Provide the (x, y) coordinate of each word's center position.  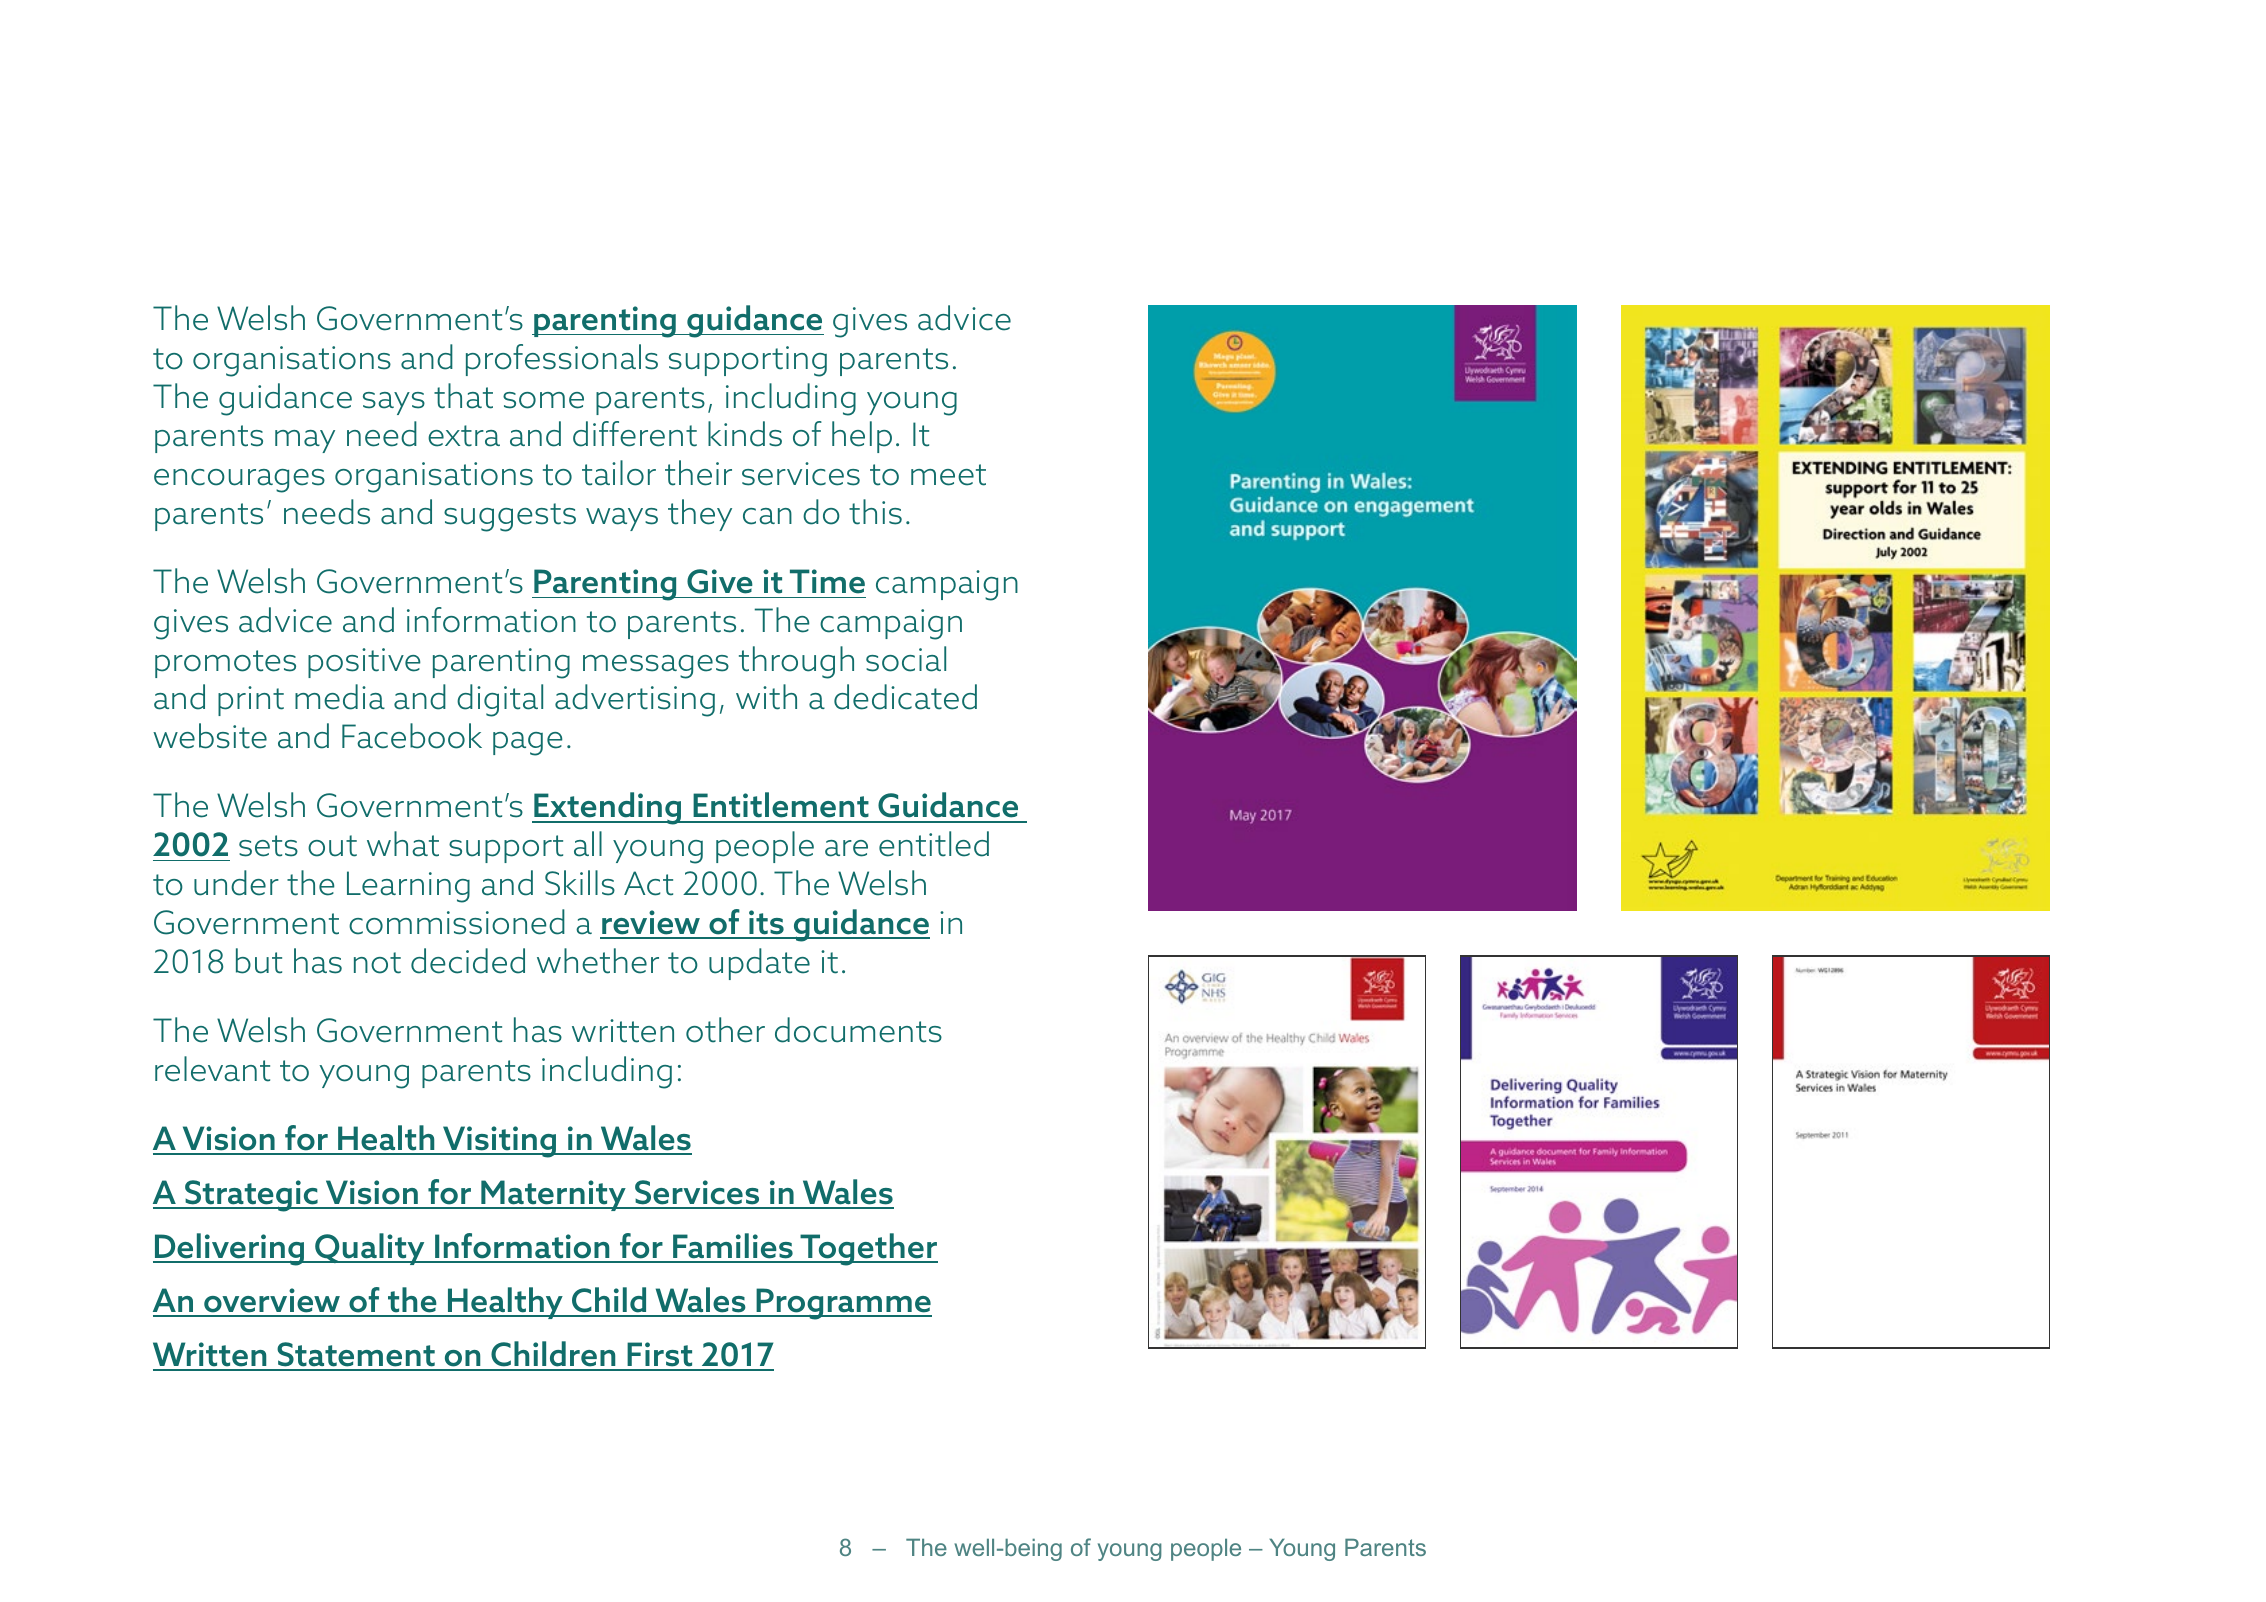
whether (598, 961)
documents (858, 1030)
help (862, 437)
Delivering (230, 1249)
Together (868, 1249)
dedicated (905, 697)
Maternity (553, 1195)
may (305, 441)
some (543, 400)
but (259, 961)
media (340, 697)
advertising (635, 700)
